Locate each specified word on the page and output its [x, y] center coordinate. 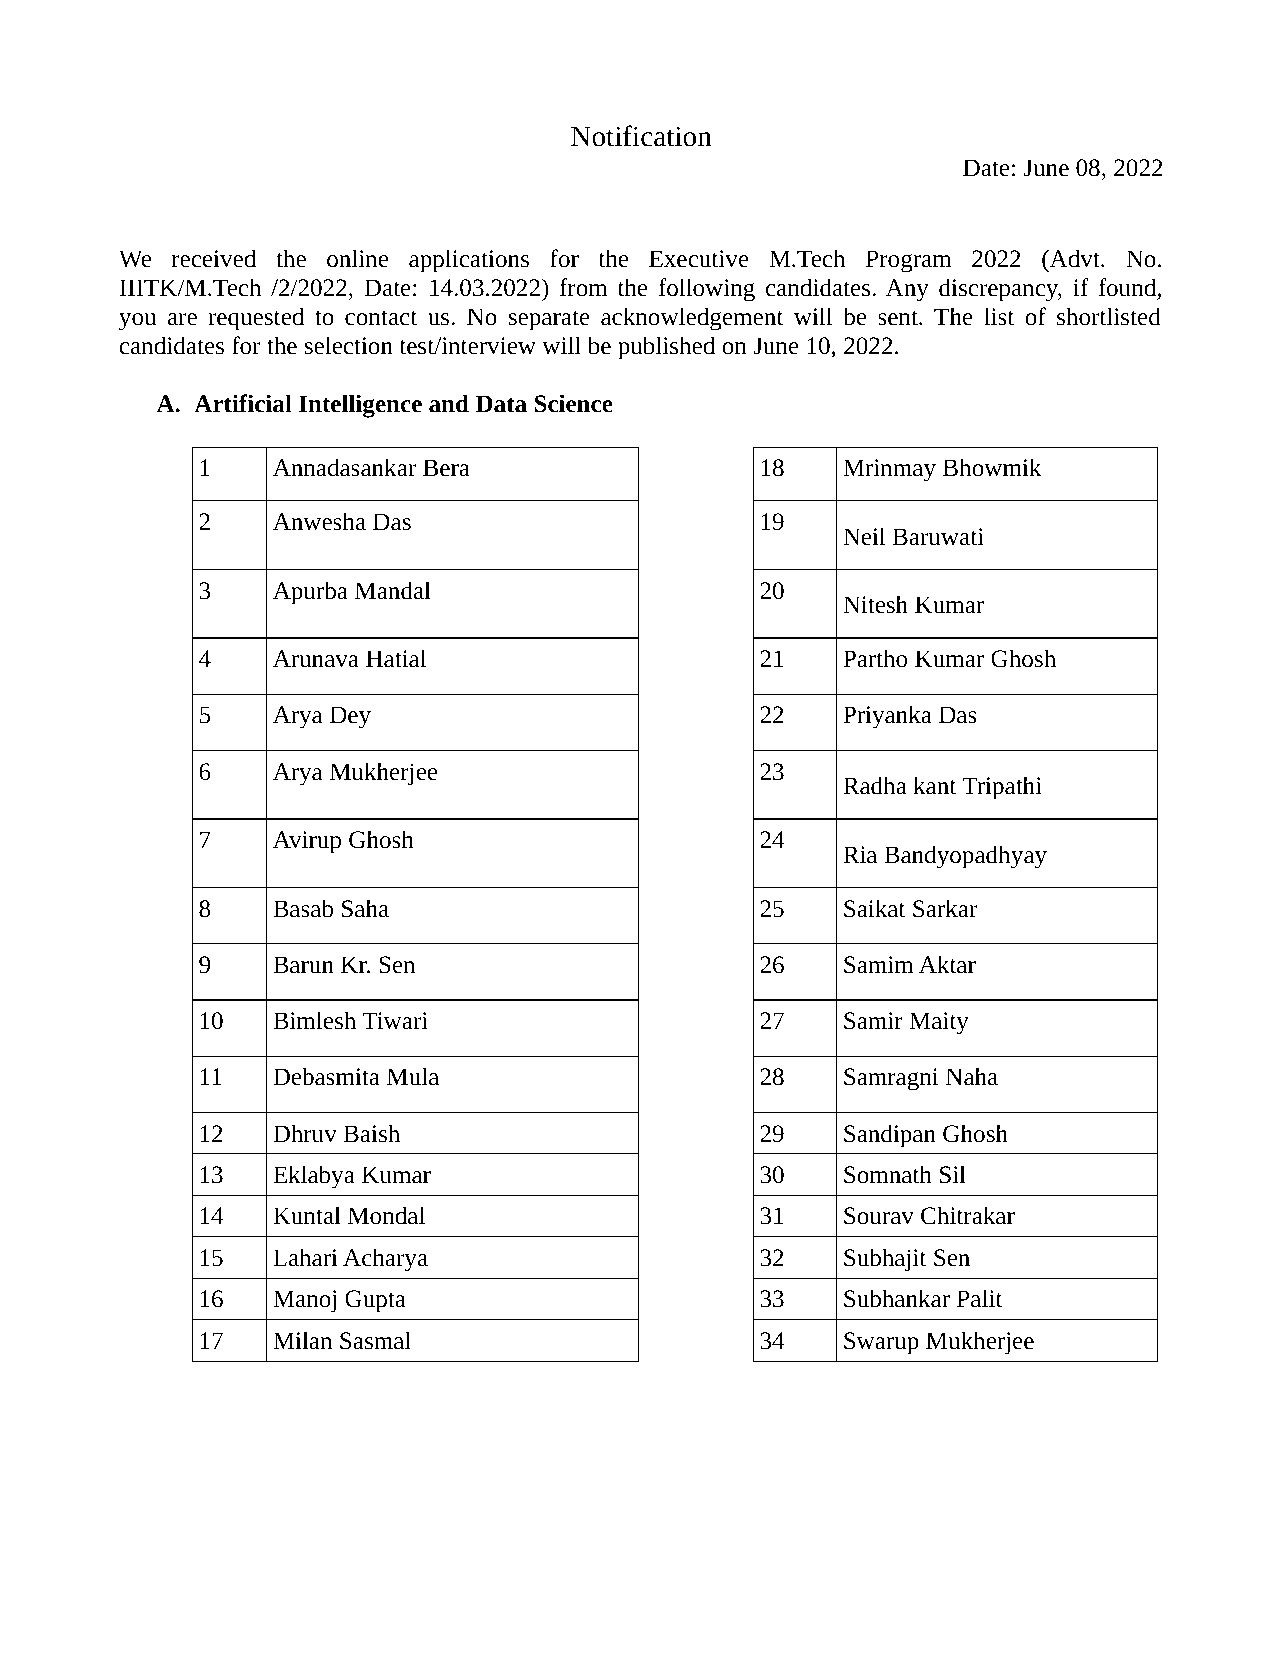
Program [909, 261]
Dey [350, 717]
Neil [864, 536]
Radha [875, 785]
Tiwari [395, 1021]
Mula [413, 1076]
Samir [873, 1021]
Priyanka [887, 717]
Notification [641, 136]
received [214, 258]
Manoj [304, 1301]
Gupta [375, 1301]
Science [574, 403]
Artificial [243, 403]
